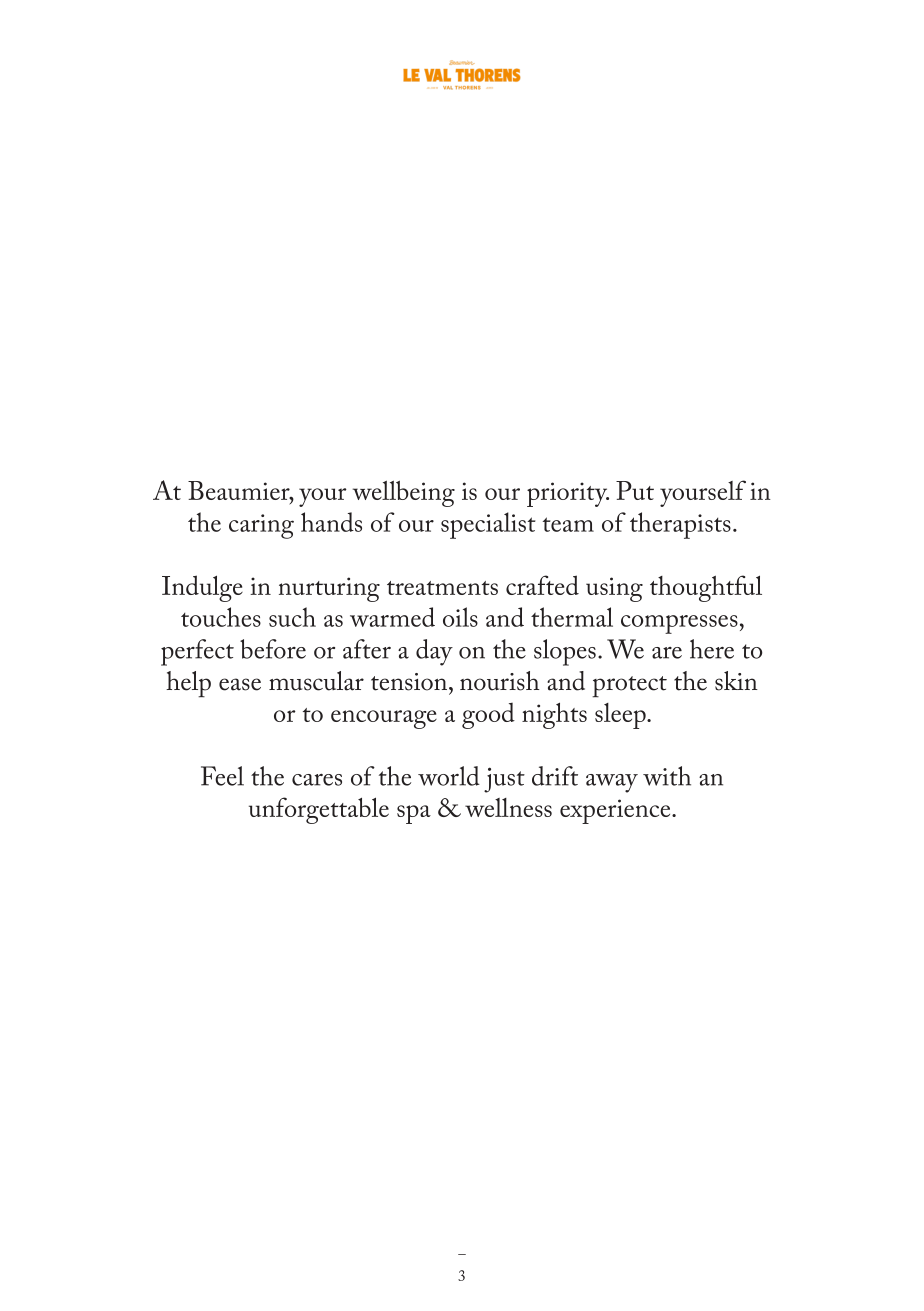 This image has height=1311, width=924. What do you see at coordinates (404, 493) in the image?
I see `wellbeing` at bounding box center [404, 493].
